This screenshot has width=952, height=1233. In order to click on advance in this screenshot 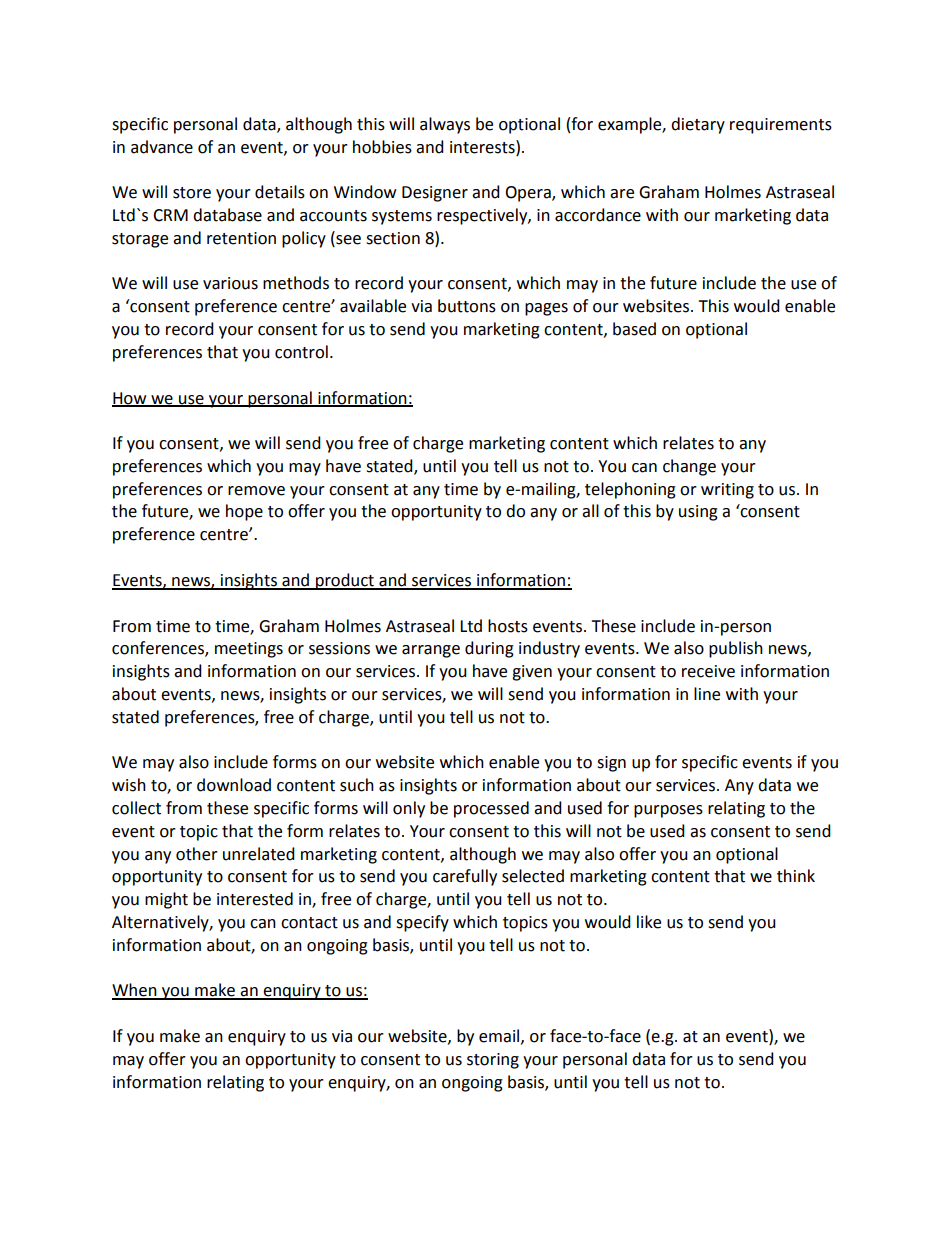, I will do `click(162, 147)`.
